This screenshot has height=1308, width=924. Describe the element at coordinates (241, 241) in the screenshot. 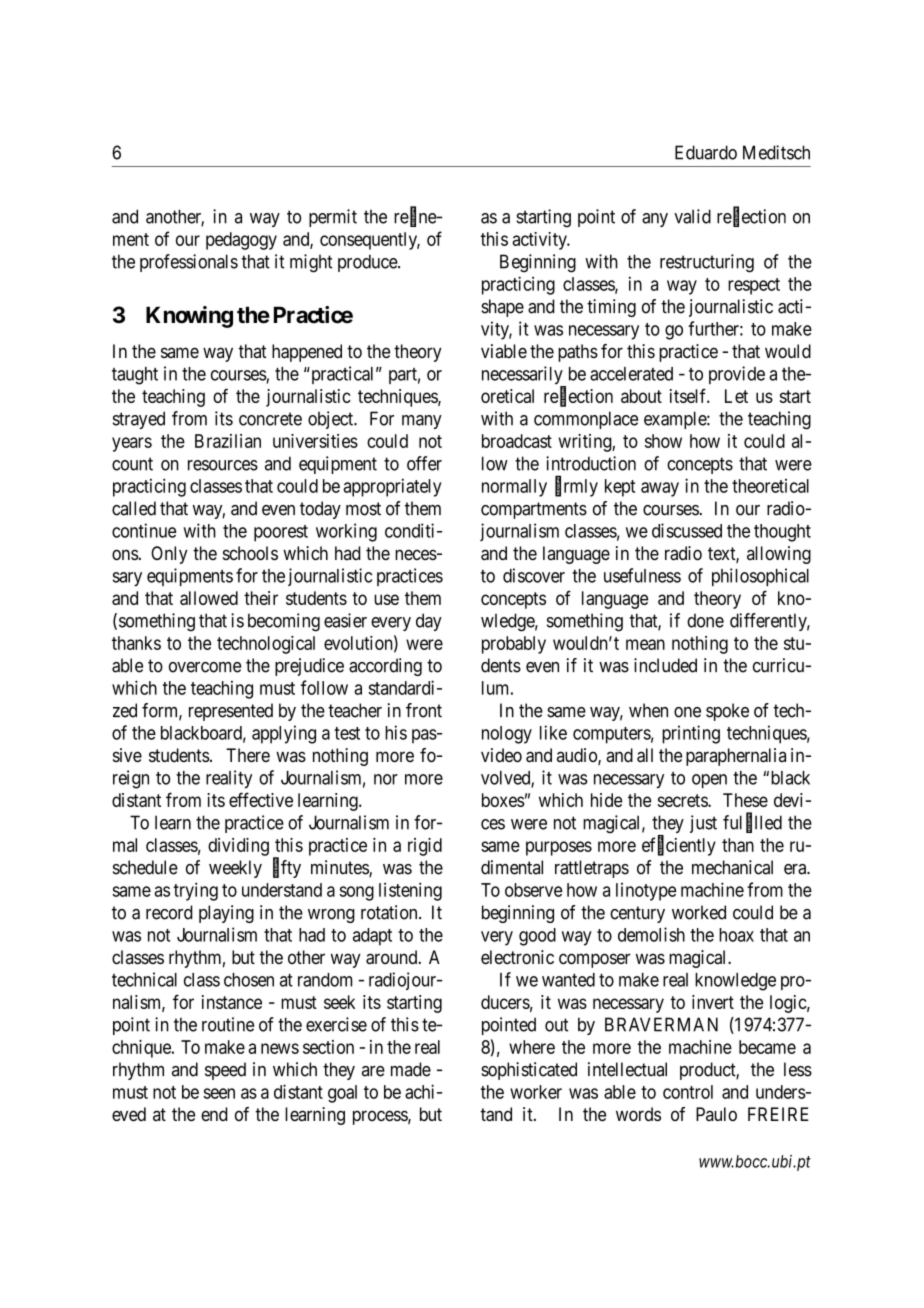

I see `pedagogy` at that location.
